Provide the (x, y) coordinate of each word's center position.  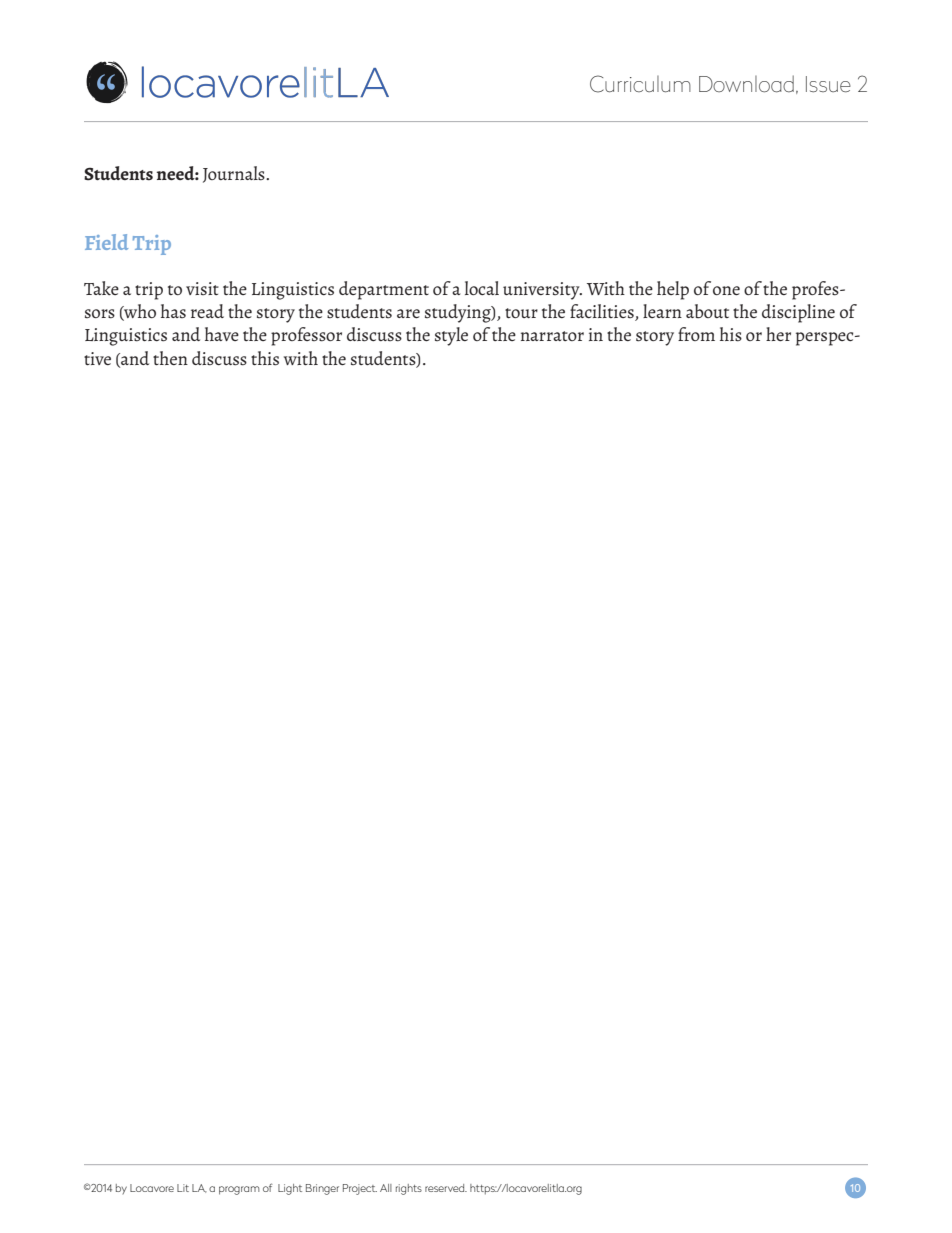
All (386, 1188)
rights (409, 1189)
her (778, 334)
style (451, 336)
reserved (446, 1188)
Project (360, 1189)
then (170, 358)
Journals (235, 174)
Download (746, 84)
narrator (552, 336)
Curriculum (640, 84)
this (265, 358)
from (696, 334)
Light (290, 1189)
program (239, 1190)
